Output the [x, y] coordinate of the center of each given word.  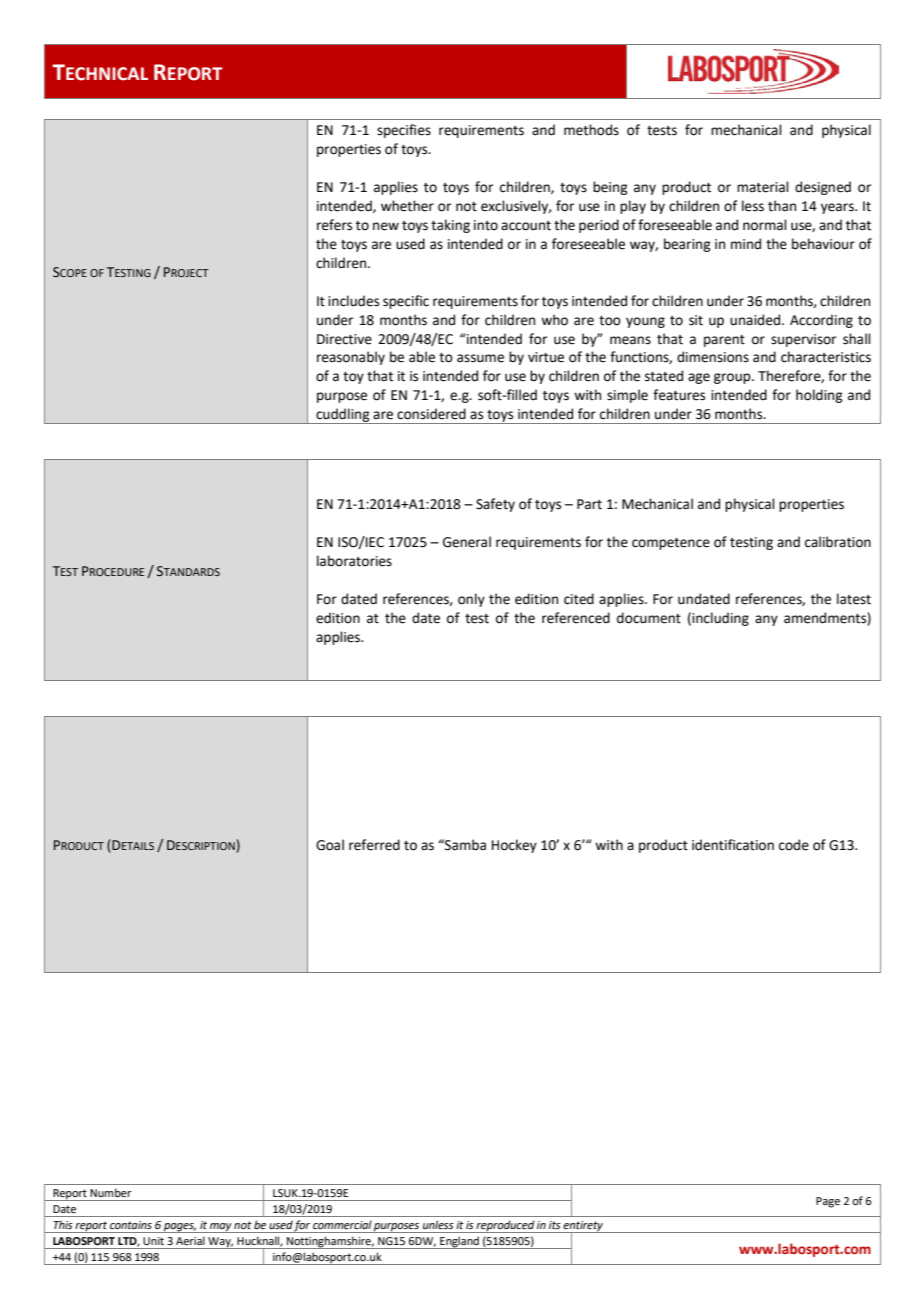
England [459, 1242]
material [763, 187]
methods [591, 130]
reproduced [505, 1226]
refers [334, 225]
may [221, 1228]
